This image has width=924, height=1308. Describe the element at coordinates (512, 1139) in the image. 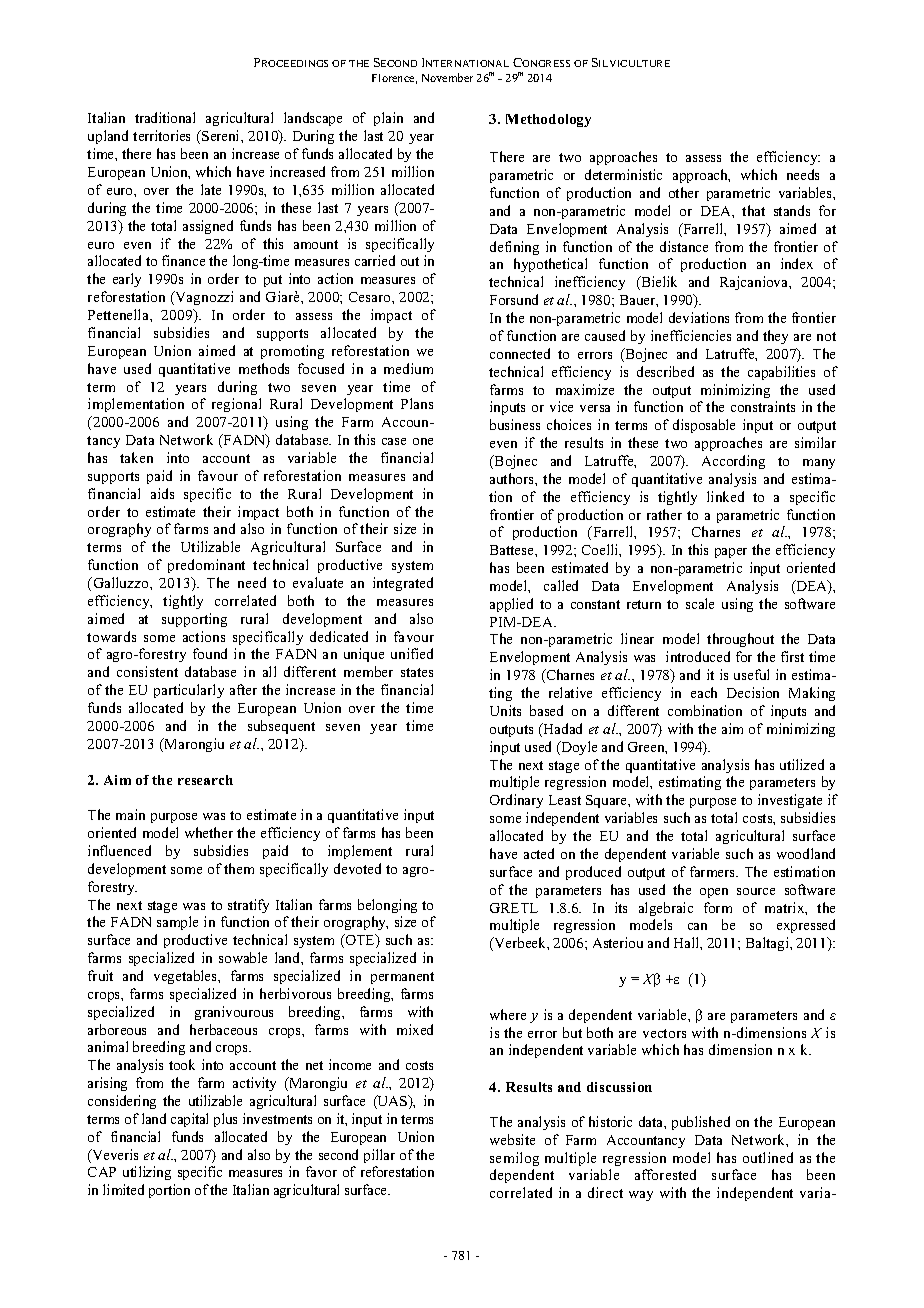

I see `website` at that location.
